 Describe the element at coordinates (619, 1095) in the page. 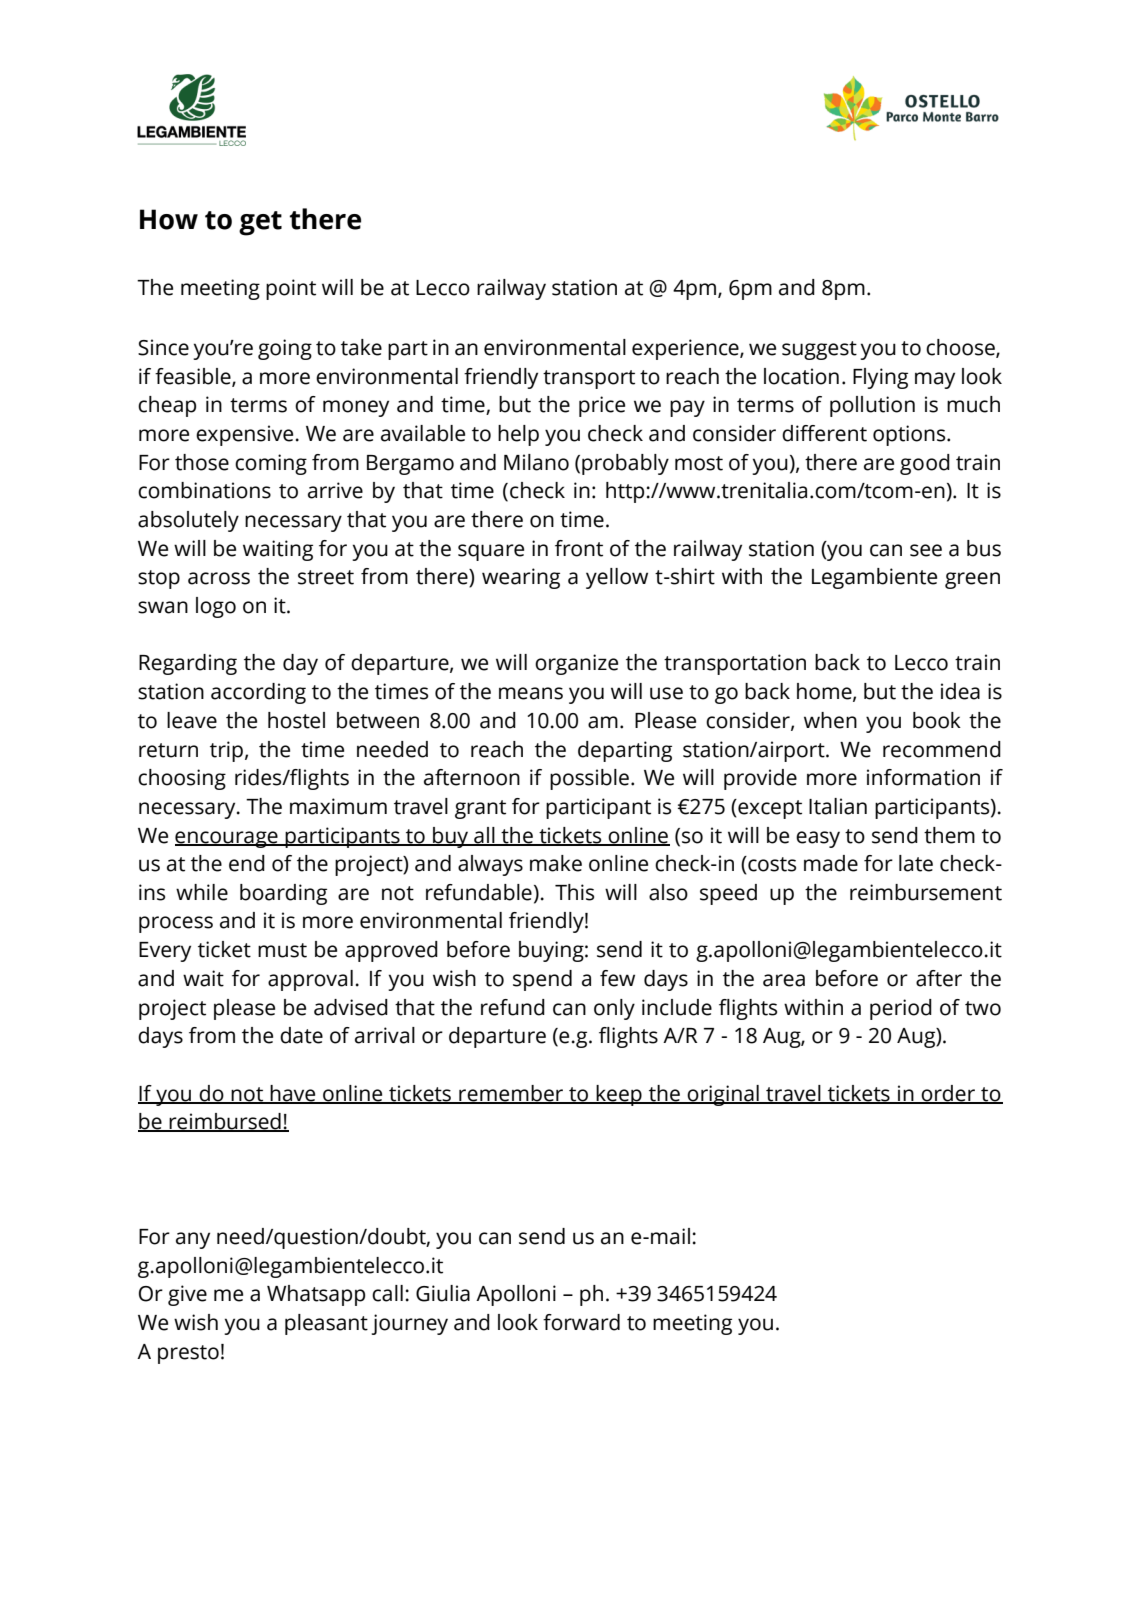

I see `keep` at that location.
